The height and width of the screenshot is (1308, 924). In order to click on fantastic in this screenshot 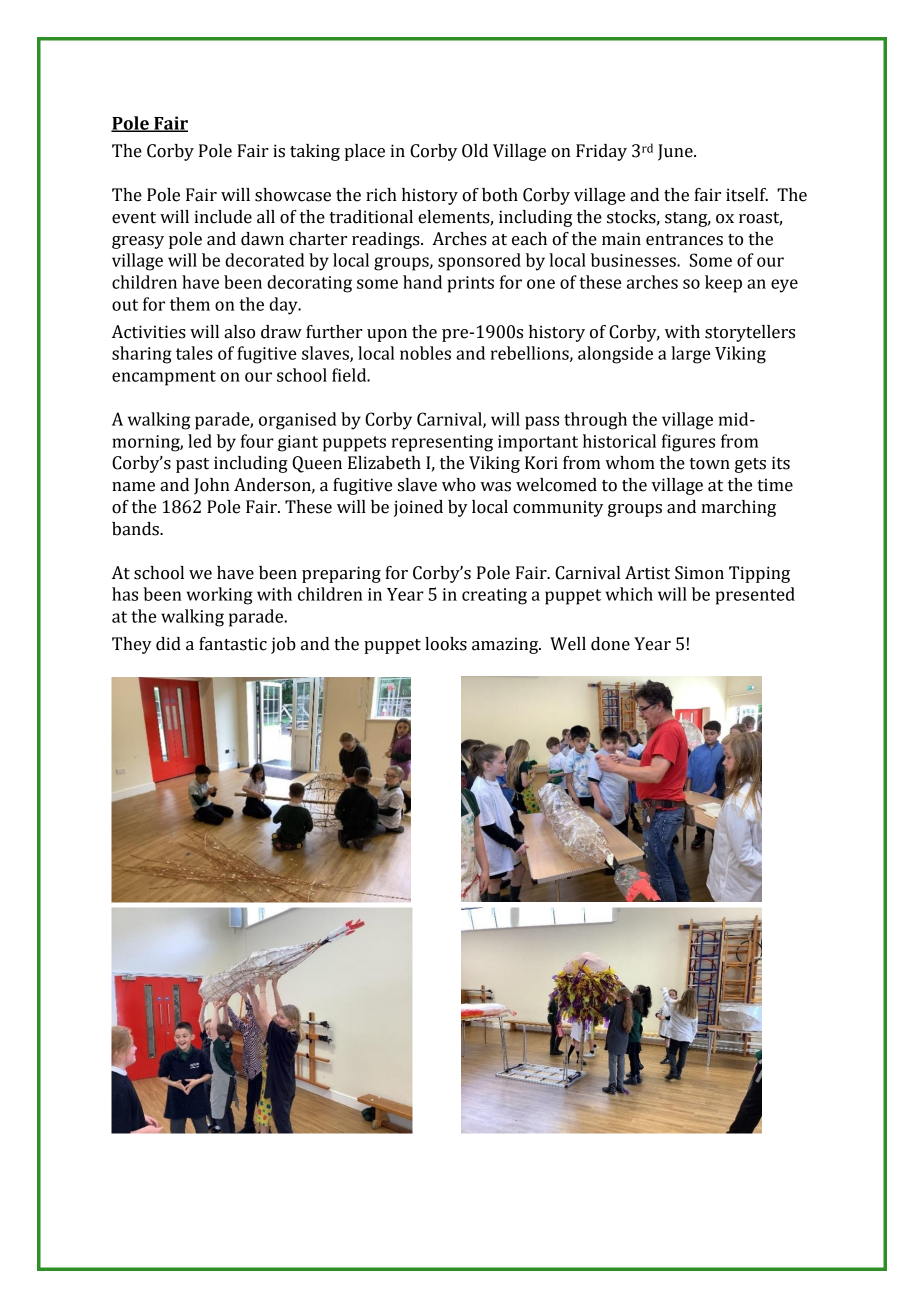, I will do `click(233, 644)`.
